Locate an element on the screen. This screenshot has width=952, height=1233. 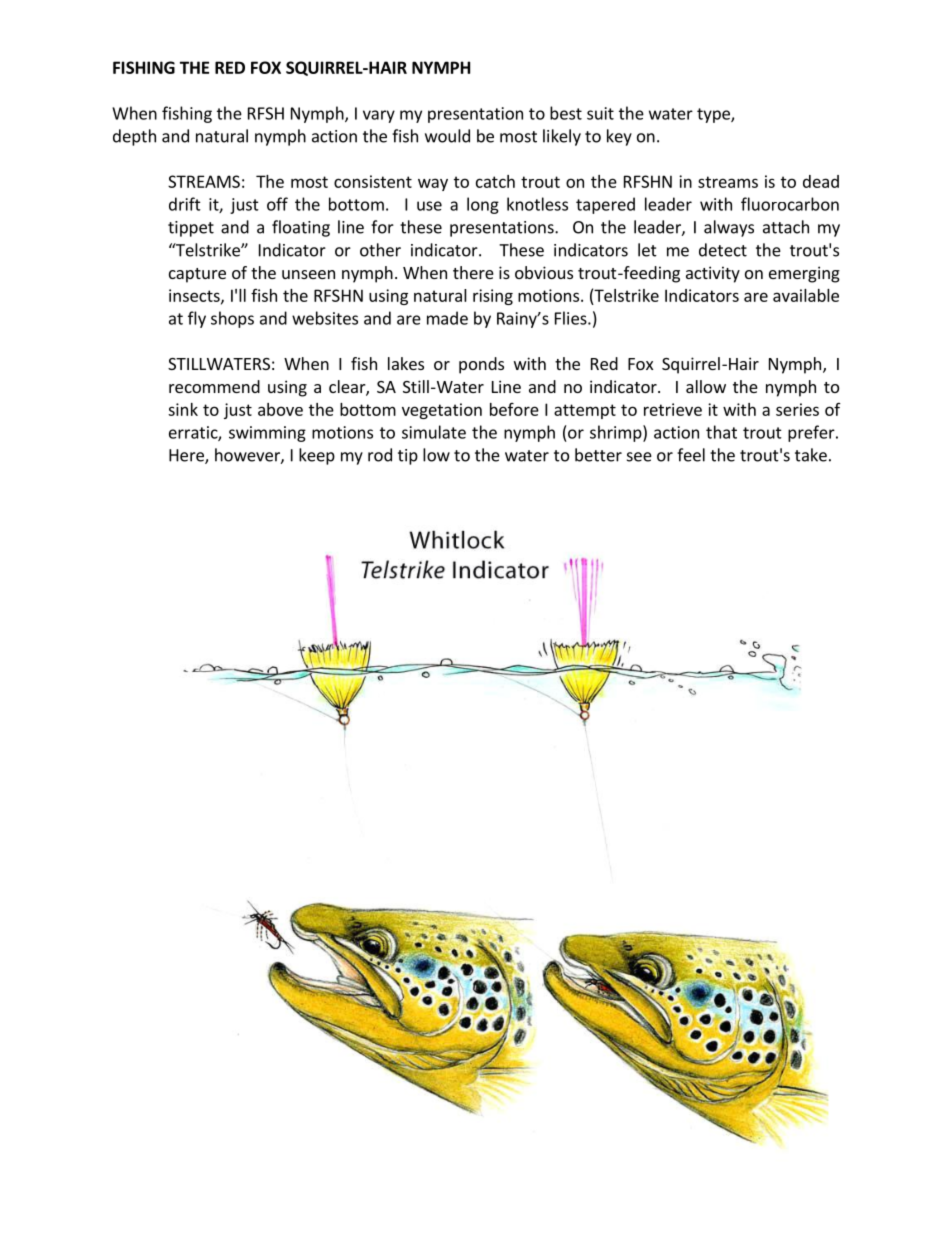
always is located at coordinates (729, 228).
